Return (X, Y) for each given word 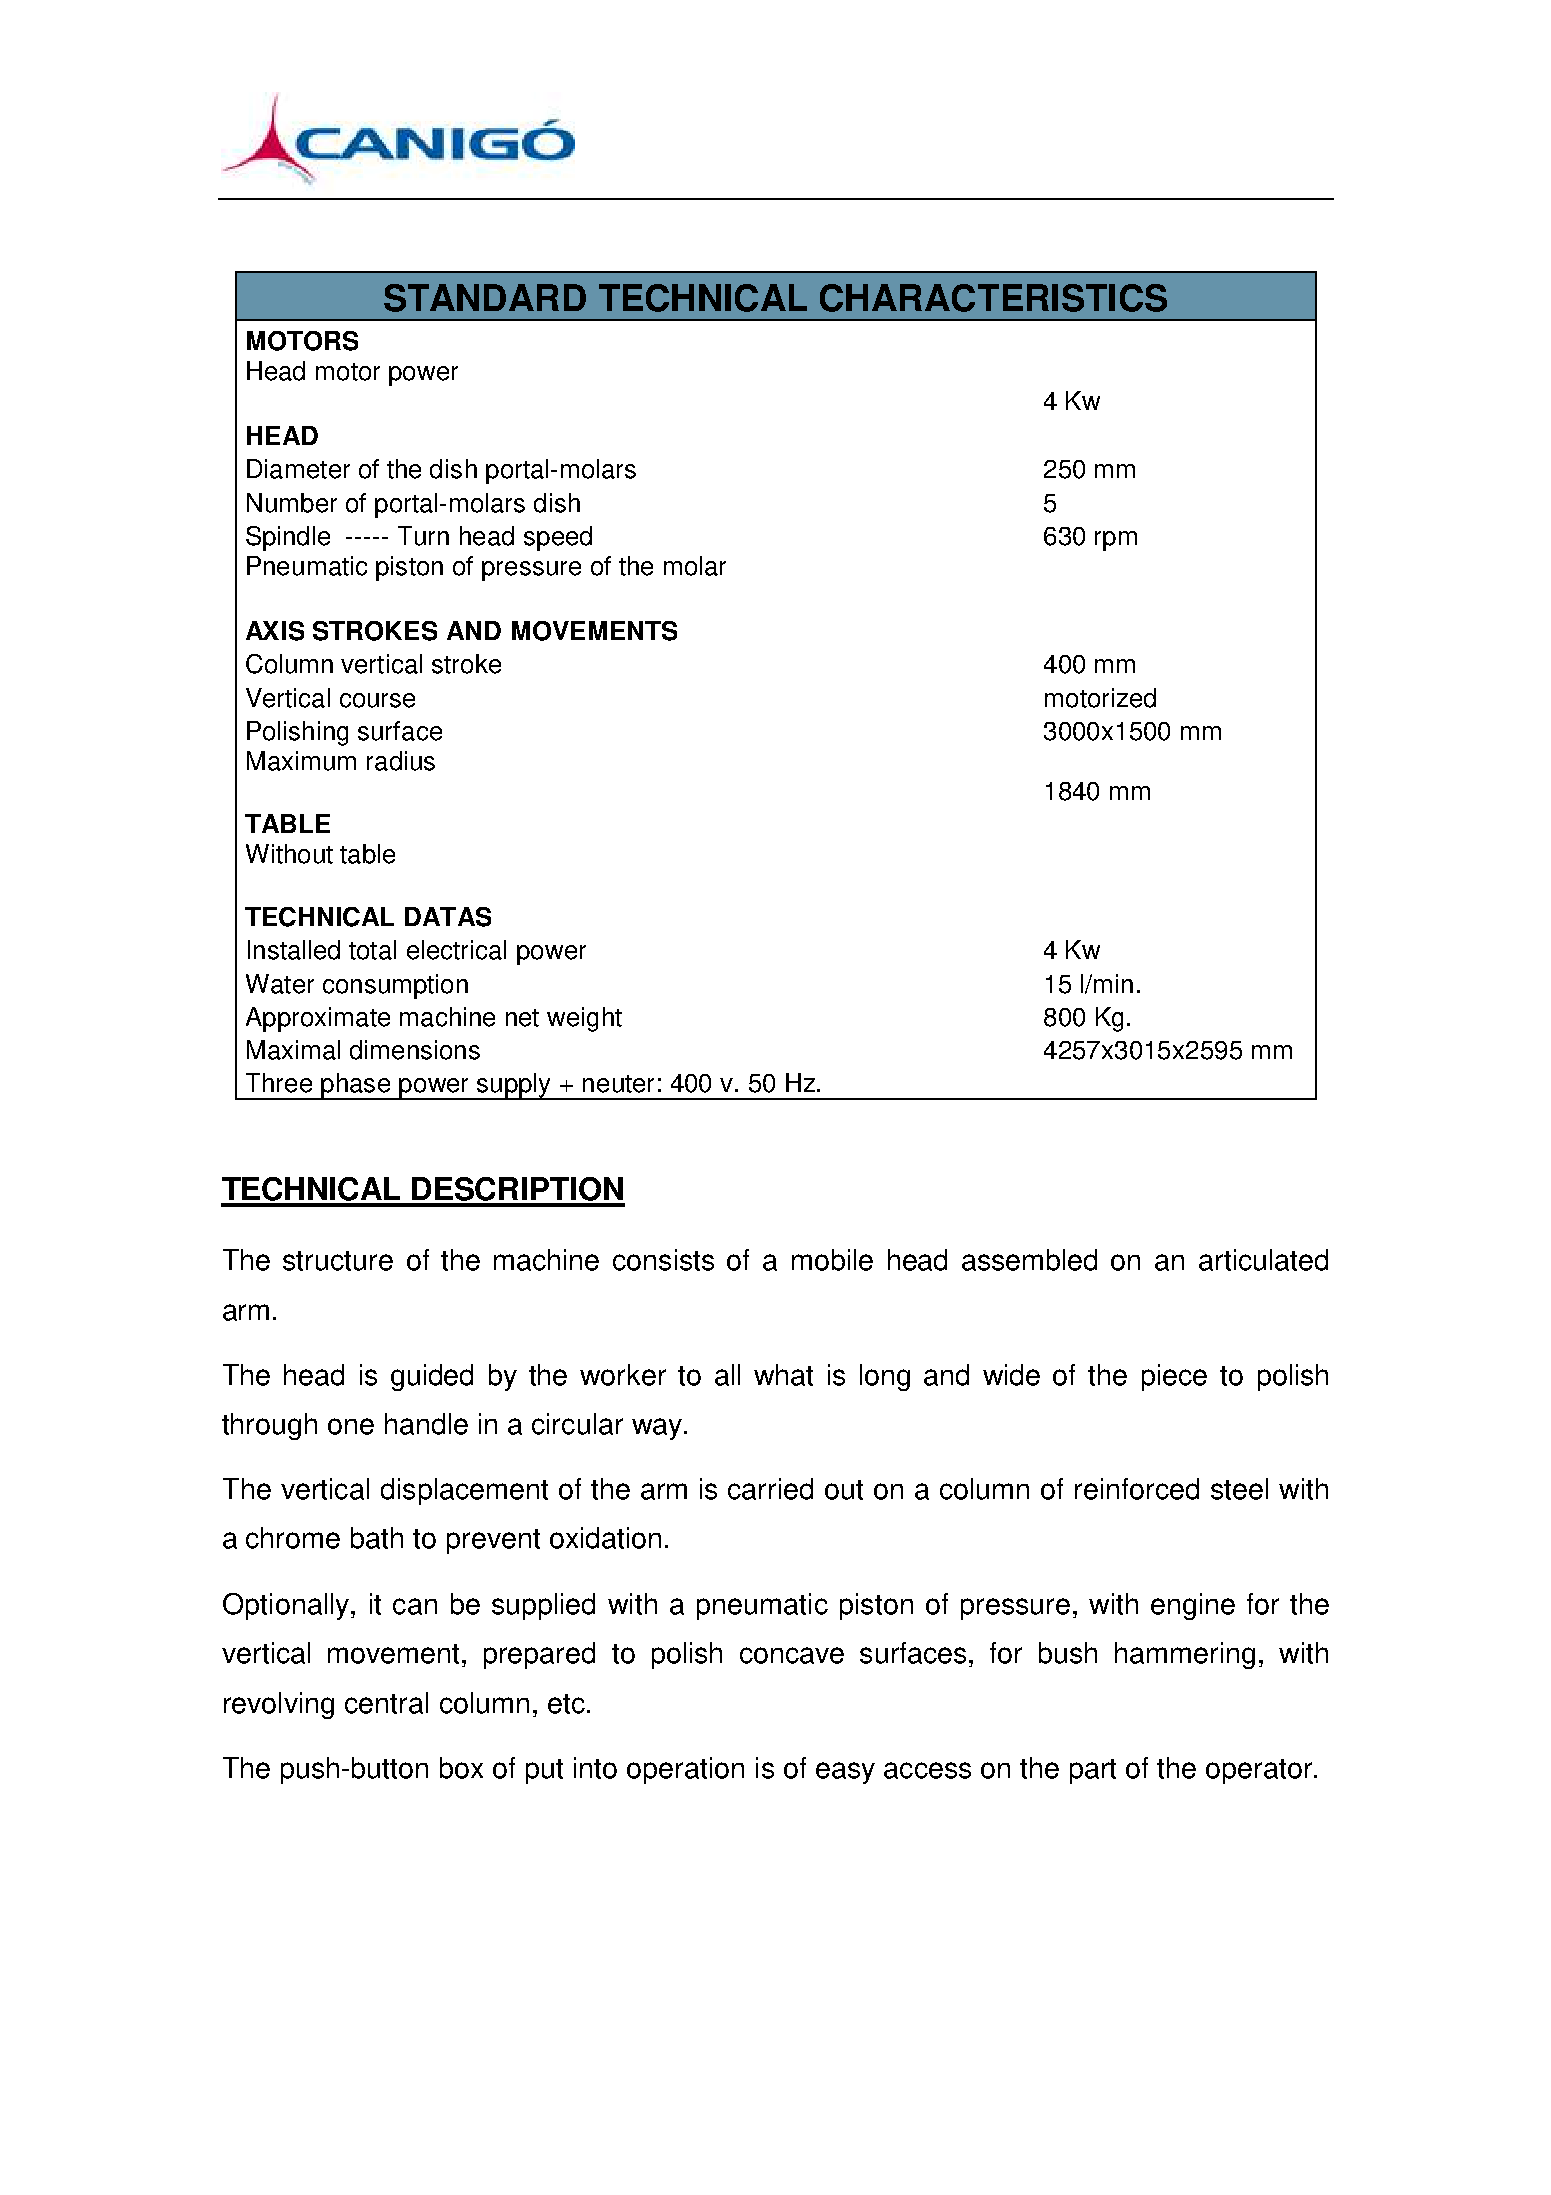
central (386, 1703)
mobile (832, 1260)
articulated (1263, 1260)
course (377, 700)
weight (584, 1019)
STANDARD (485, 298)
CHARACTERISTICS (993, 298)
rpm (1116, 541)
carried (770, 1489)
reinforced (1137, 1489)
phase (355, 1086)
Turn (423, 536)
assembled (1029, 1260)
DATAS (448, 917)
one (351, 1426)
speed (558, 538)
